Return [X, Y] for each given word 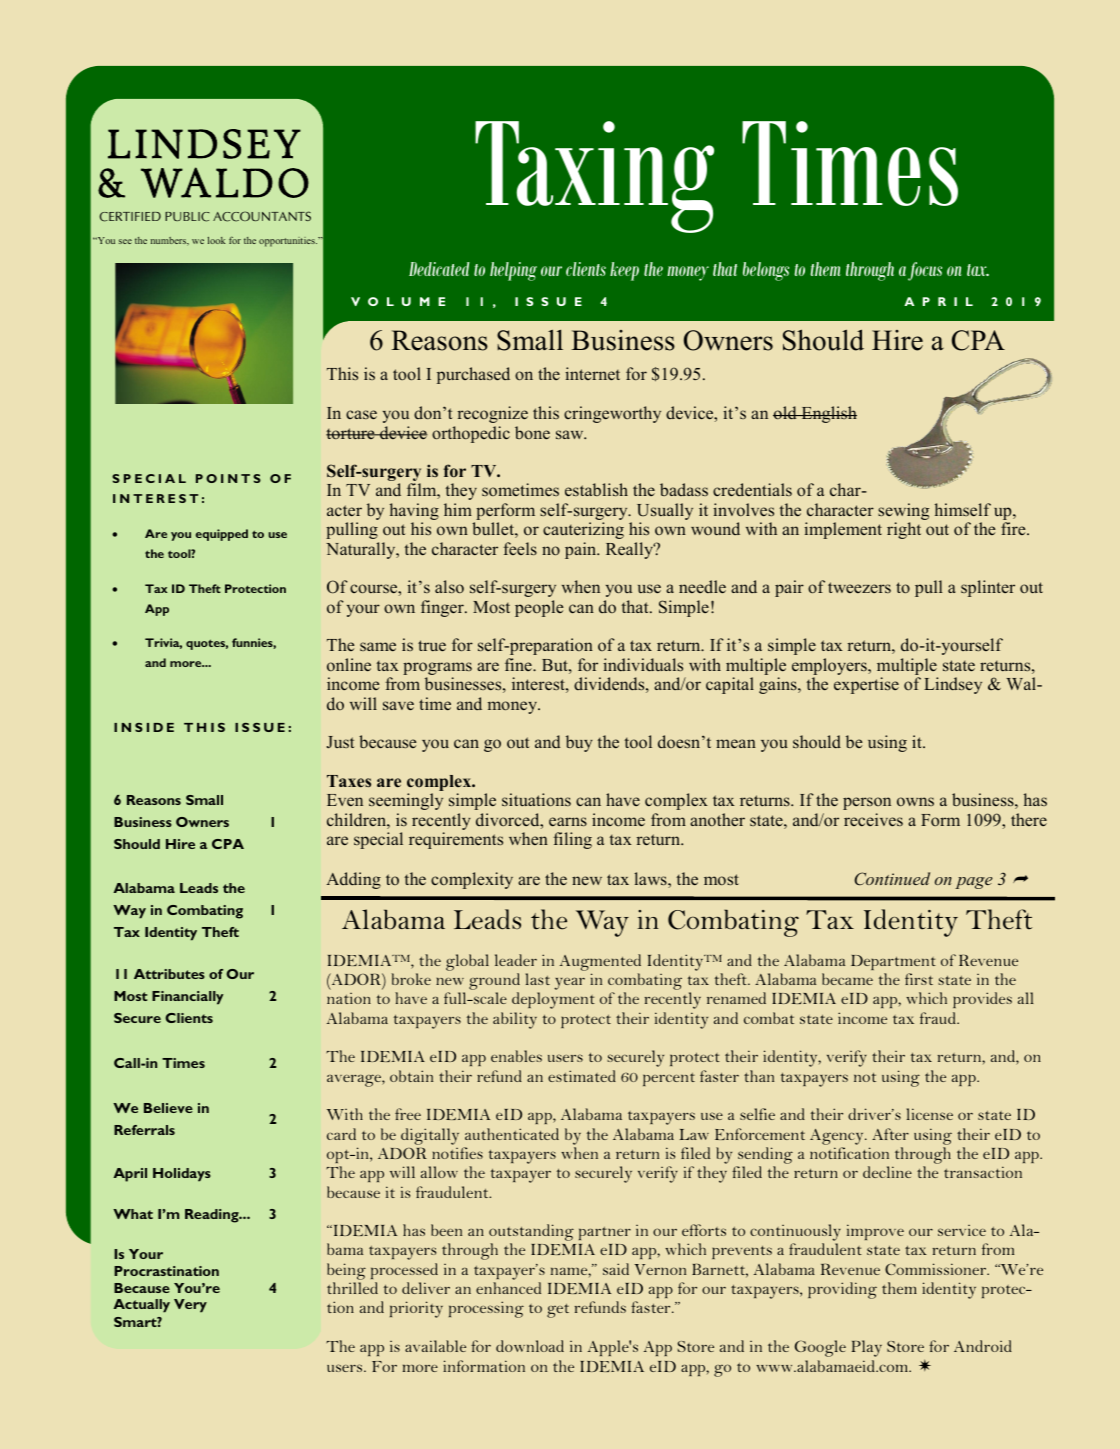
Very [190, 1306]
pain [582, 550]
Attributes [169, 974]
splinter [988, 588]
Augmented [600, 962]
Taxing [594, 177]
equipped [222, 535]
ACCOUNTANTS [262, 216]
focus [925, 271]
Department [893, 962]
